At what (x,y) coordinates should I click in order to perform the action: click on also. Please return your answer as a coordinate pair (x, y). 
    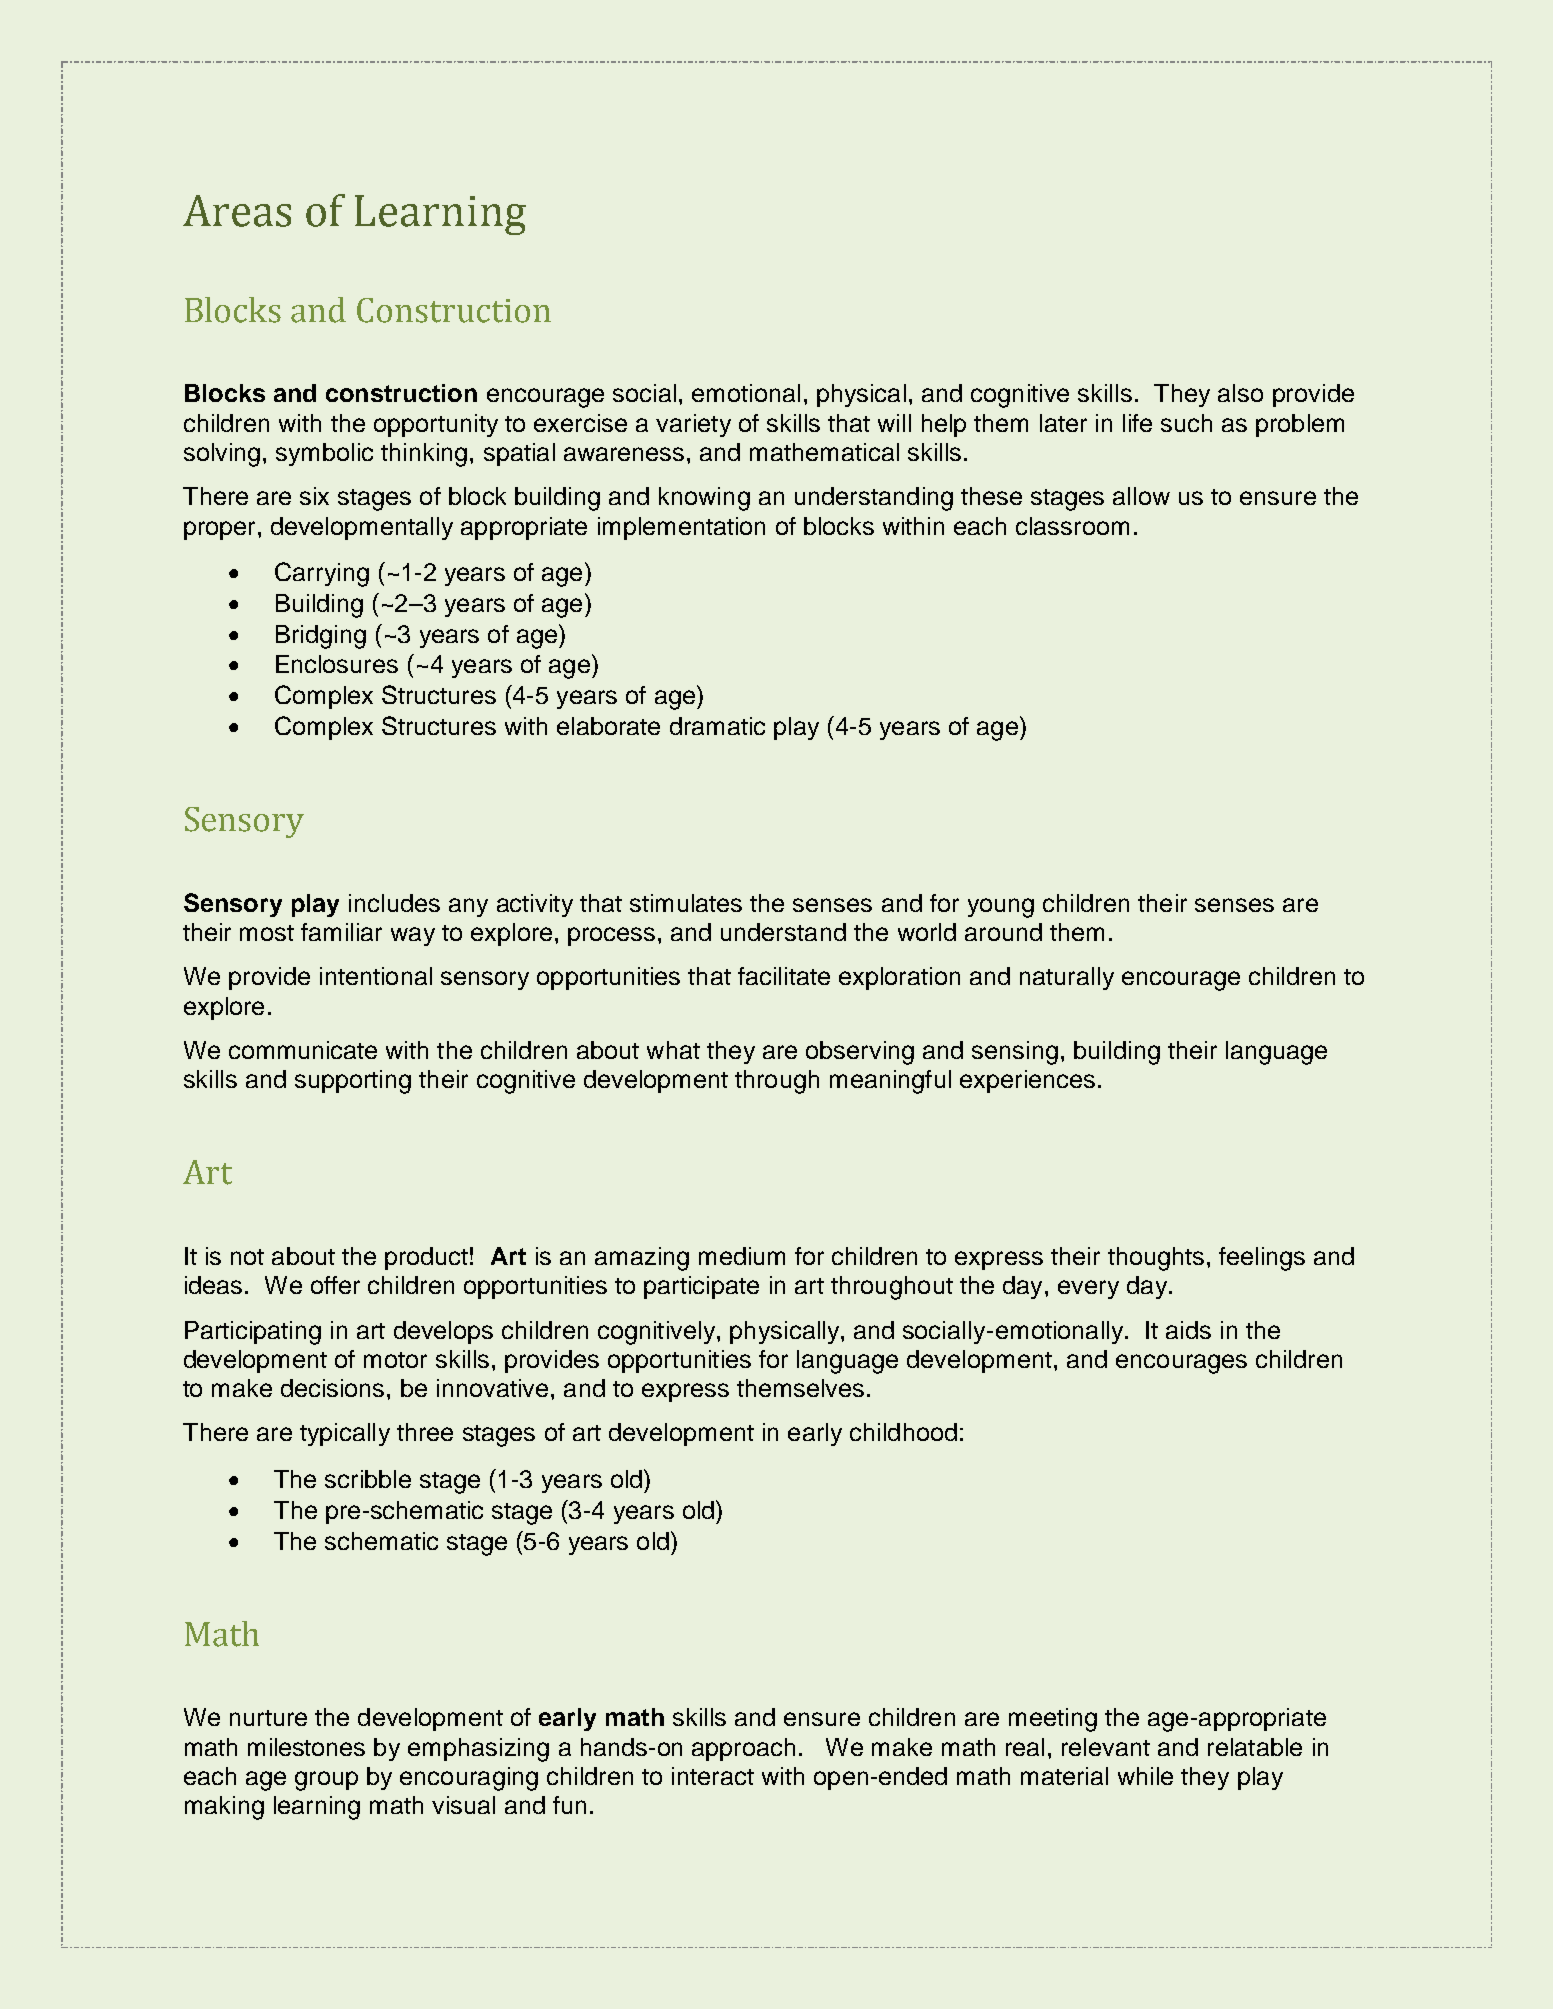
    Looking at the image, I should click on (1240, 393).
